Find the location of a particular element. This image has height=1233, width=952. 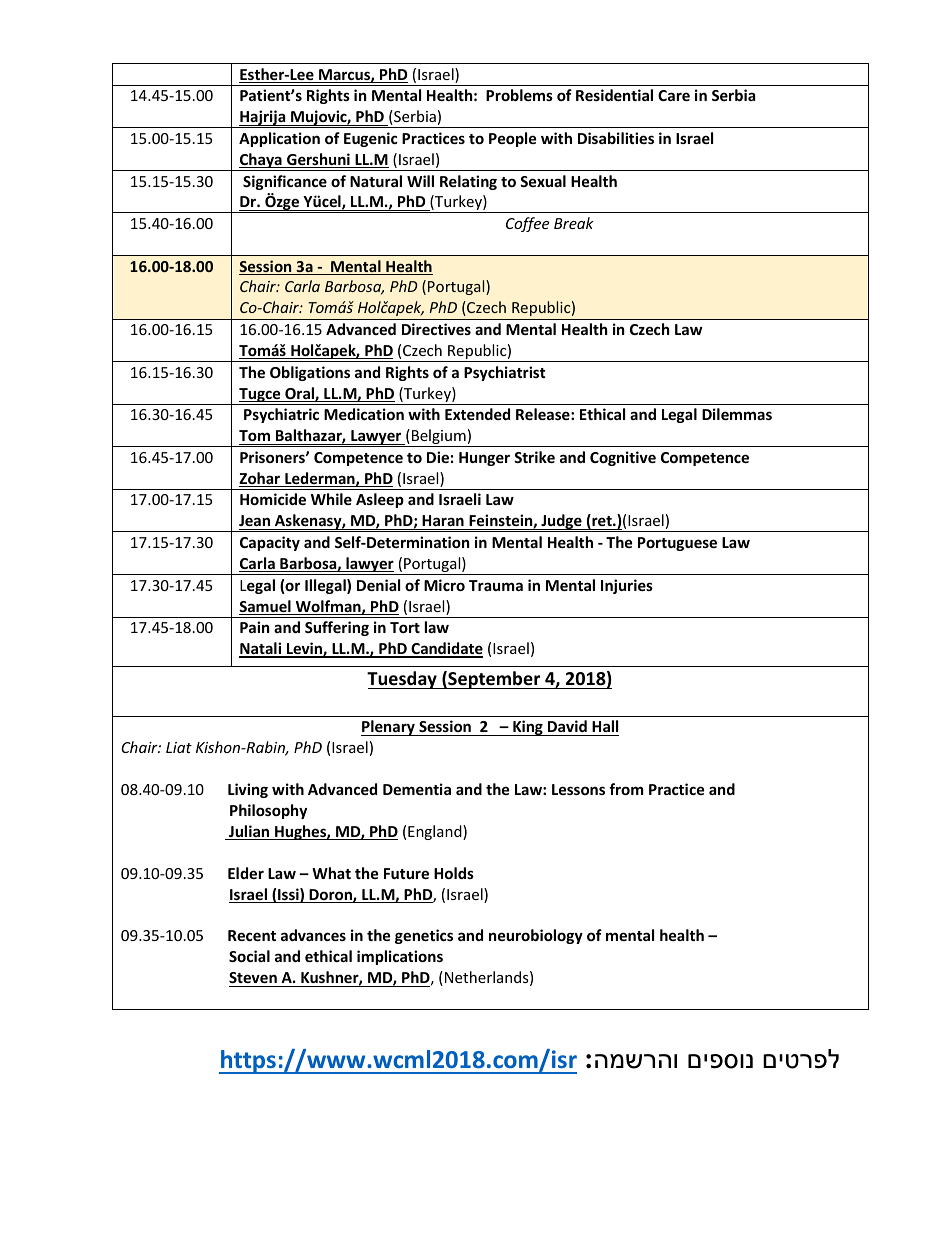

Obligations is located at coordinates (310, 373).
